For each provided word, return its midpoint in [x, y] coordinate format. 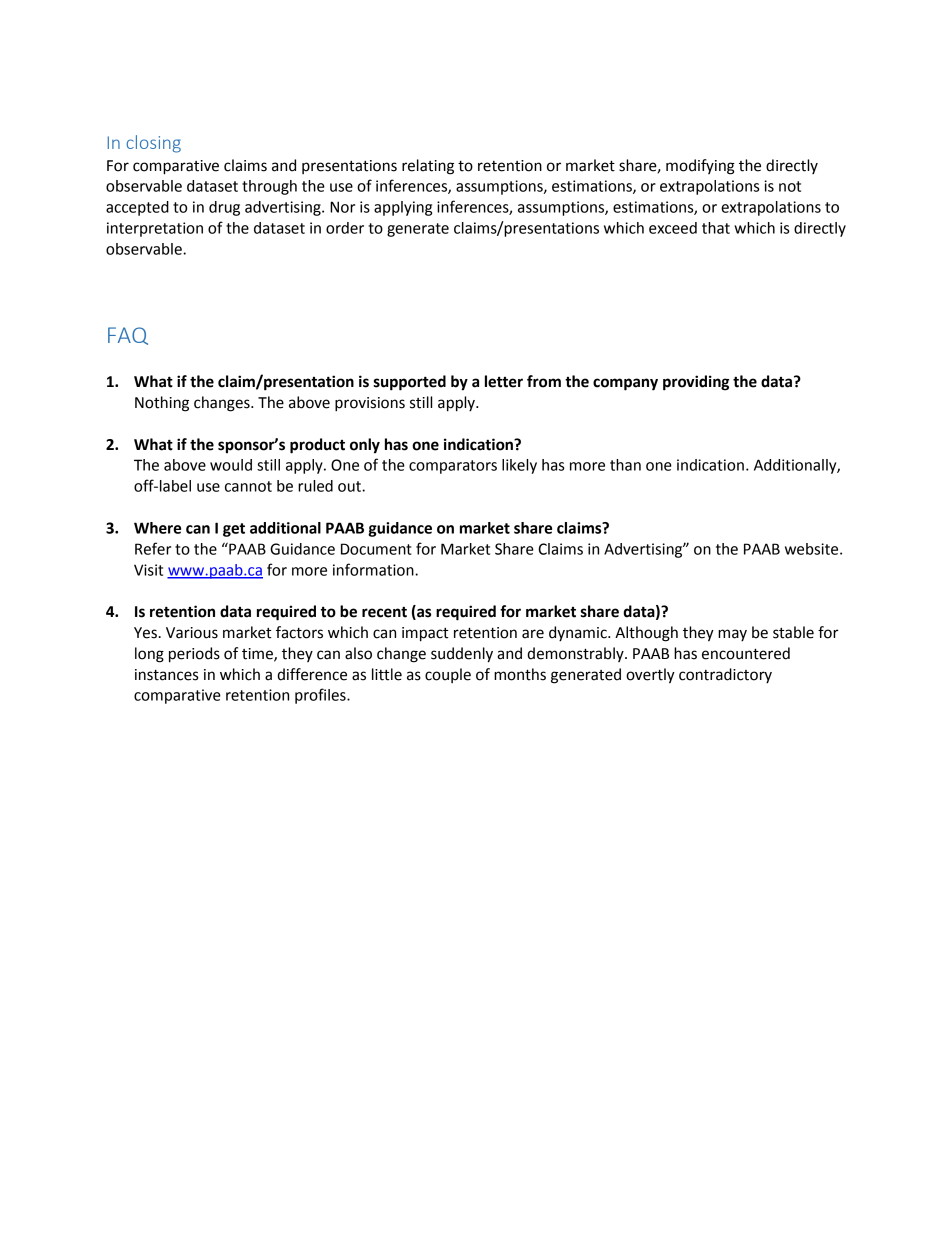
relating [428, 167]
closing [153, 144]
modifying [700, 167]
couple [448, 675]
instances [166, 675]
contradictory [725, 675]
